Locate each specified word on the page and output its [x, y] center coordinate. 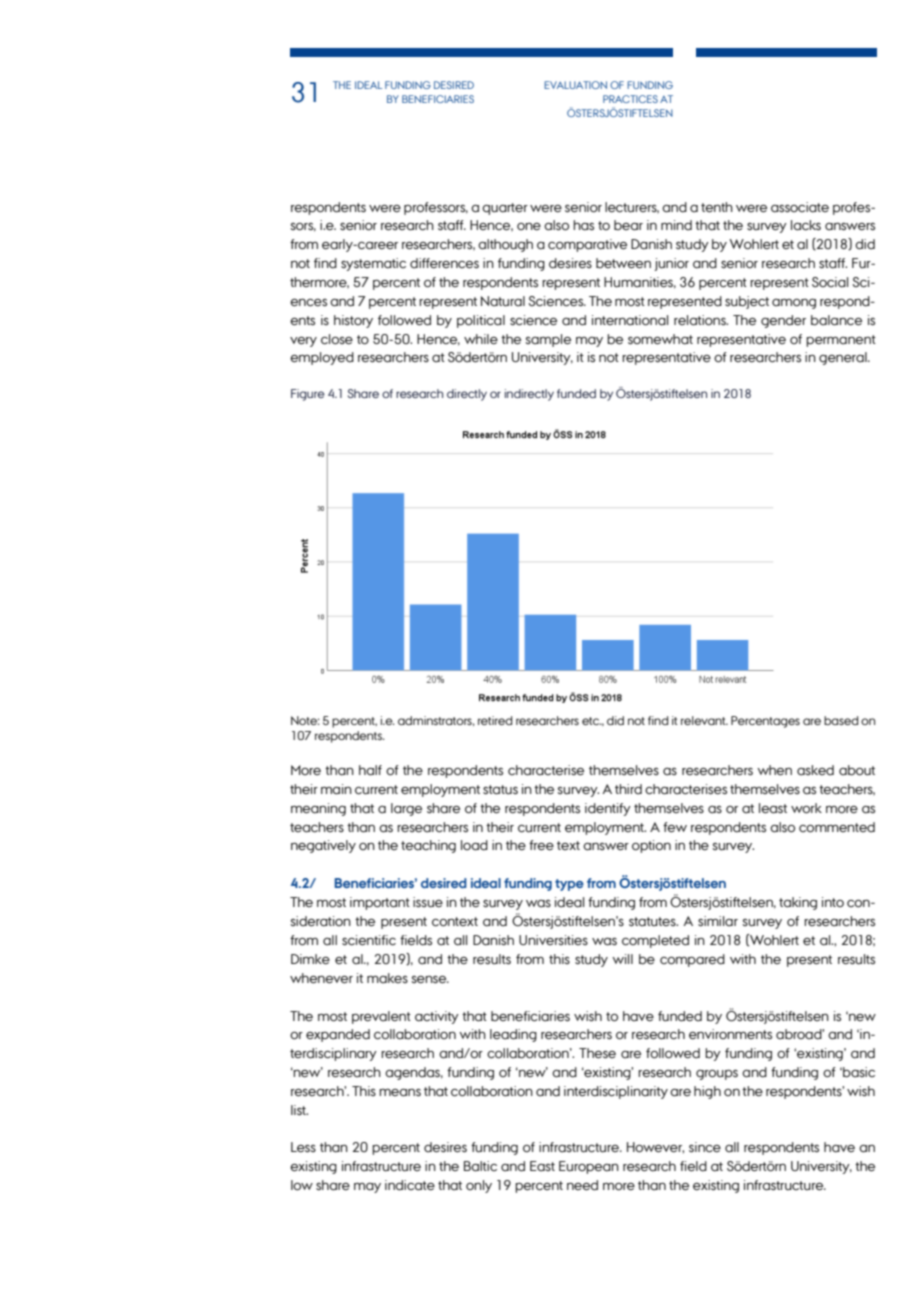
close [337, 339]
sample [548, 340]
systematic [373, 264]
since [705, 1147]
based [841, 720]
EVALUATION [575, 85]
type [569, 885]
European [589, 1167]
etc [592, 721]
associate [800, 207]
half [370, 770]
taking [798, 903]
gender [783, 321]
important [380, 903]
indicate [410, 1185]
